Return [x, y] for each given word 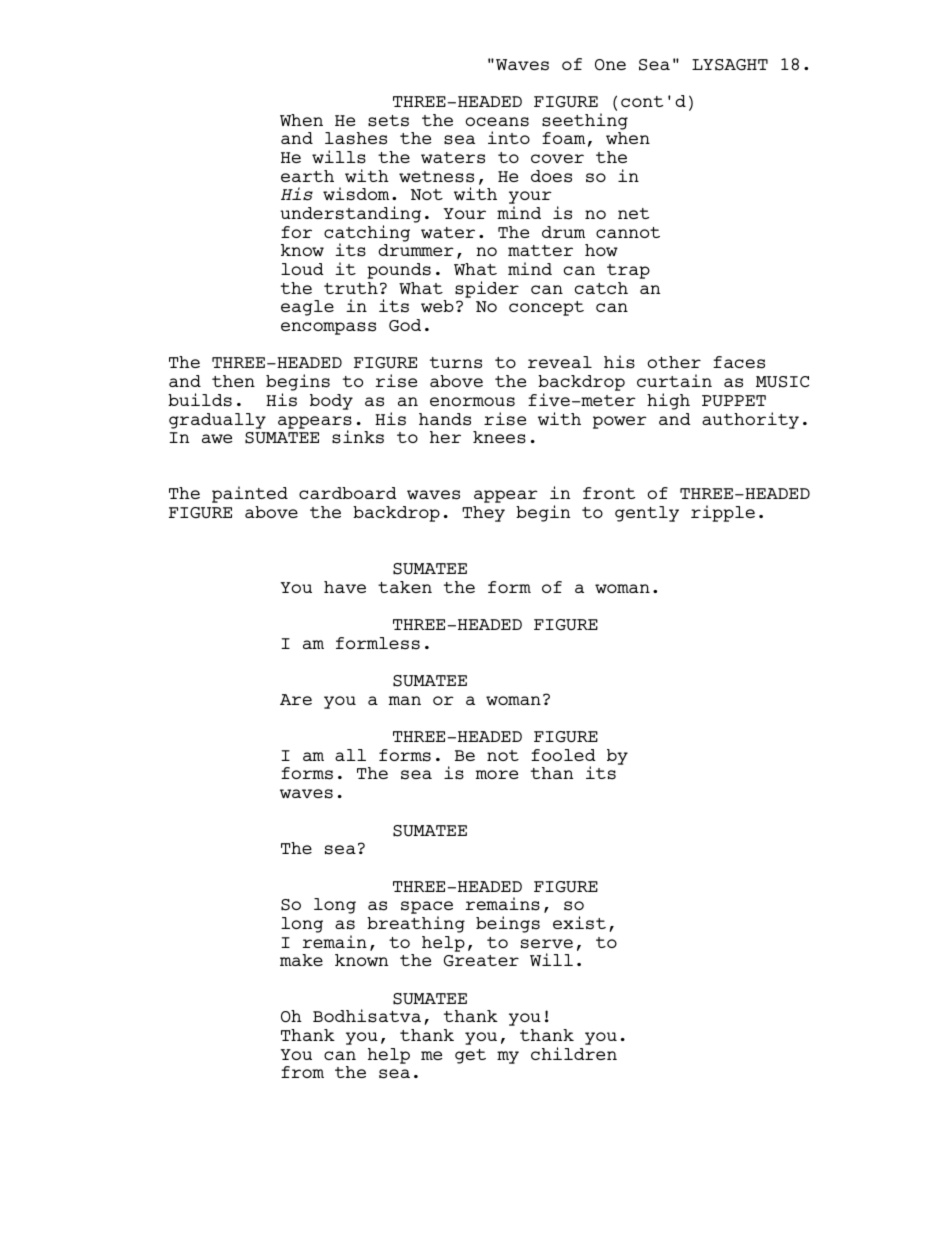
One [610, 64]
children [574, 1053]
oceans [497, 122]
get [470, 1056]
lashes [356, 138]
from [302, 1072]
